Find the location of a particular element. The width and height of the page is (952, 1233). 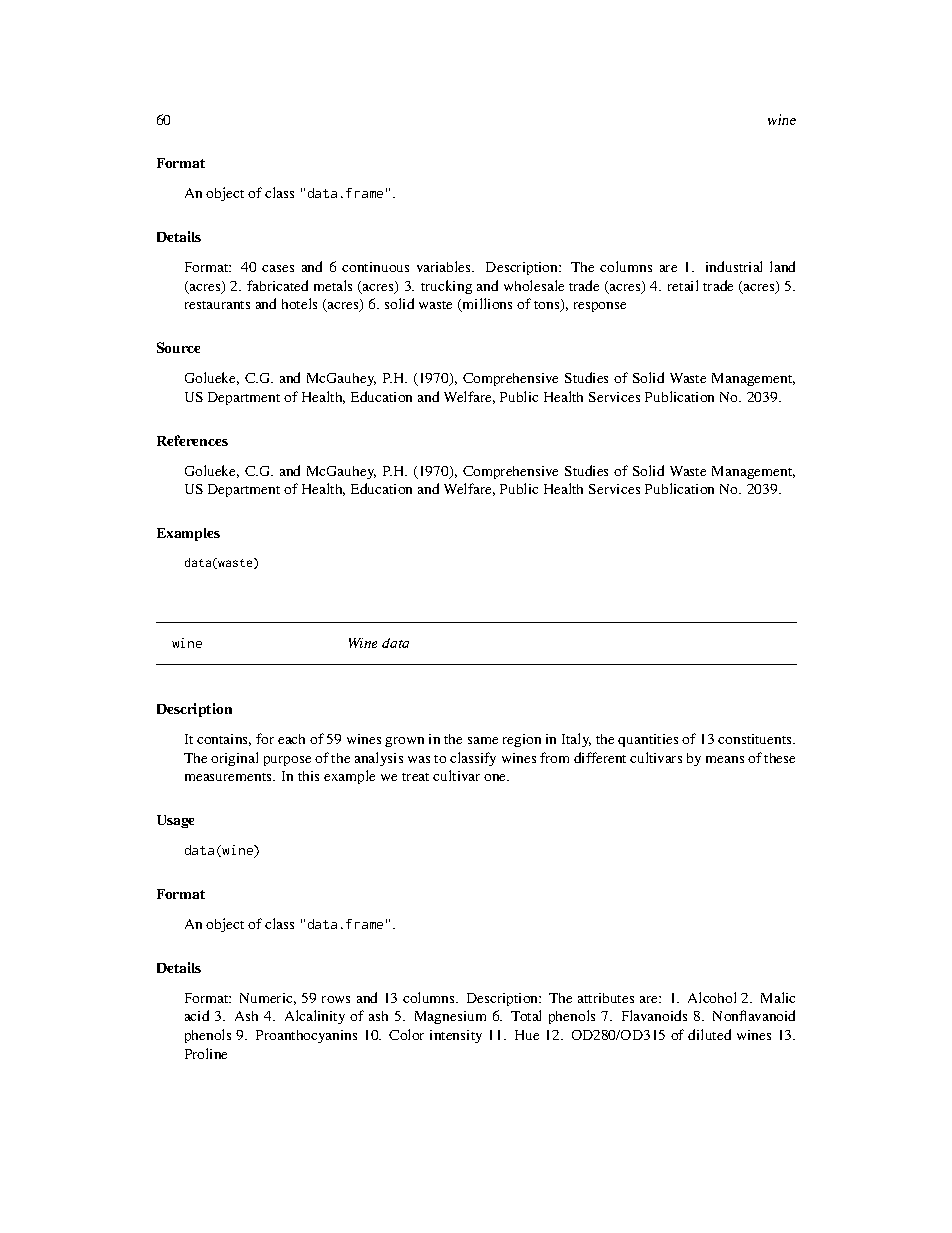

millions is located at coordinates (486, 305).
